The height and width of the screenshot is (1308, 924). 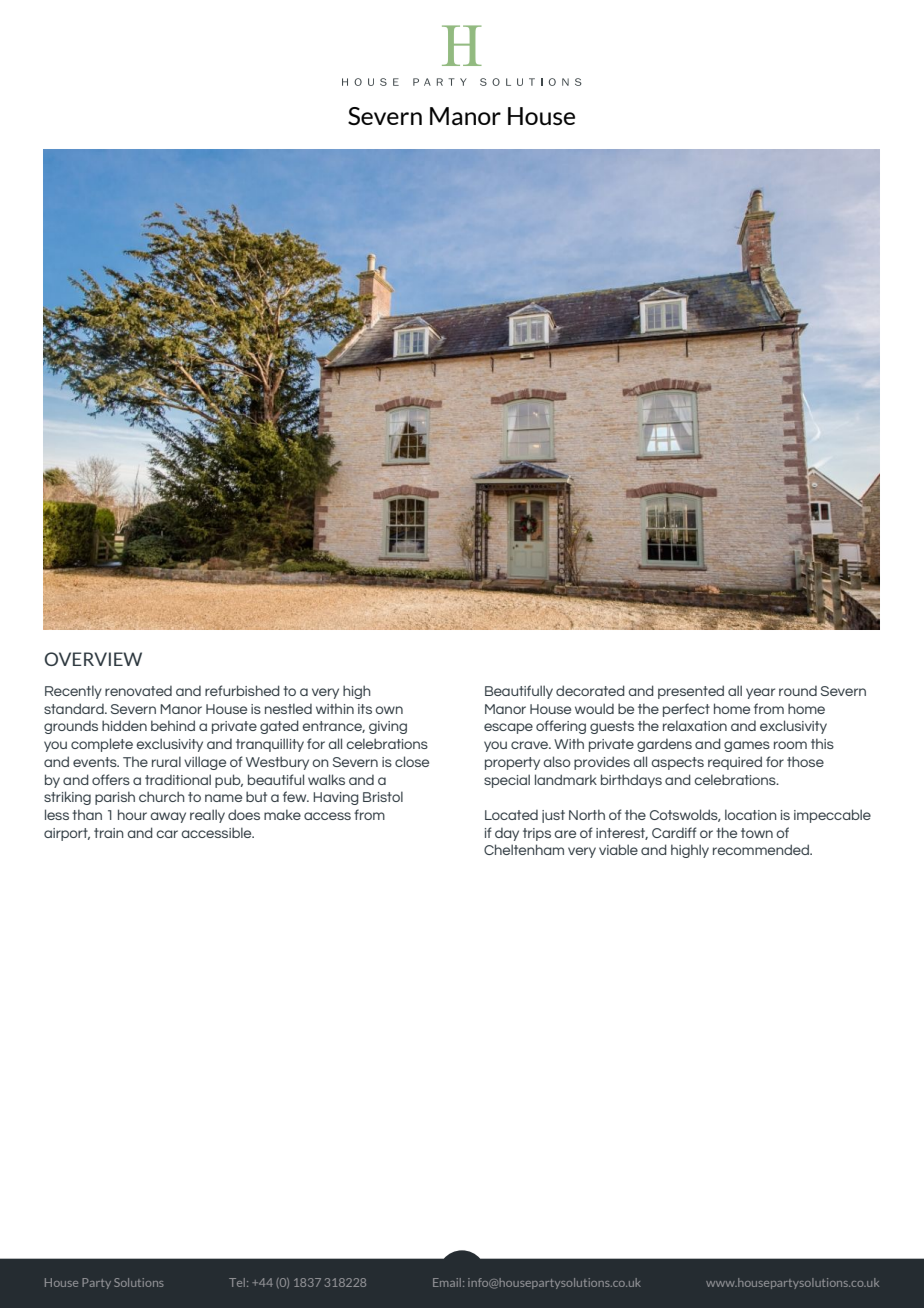 I want to click on Email, so click(x=447, y=1282).
